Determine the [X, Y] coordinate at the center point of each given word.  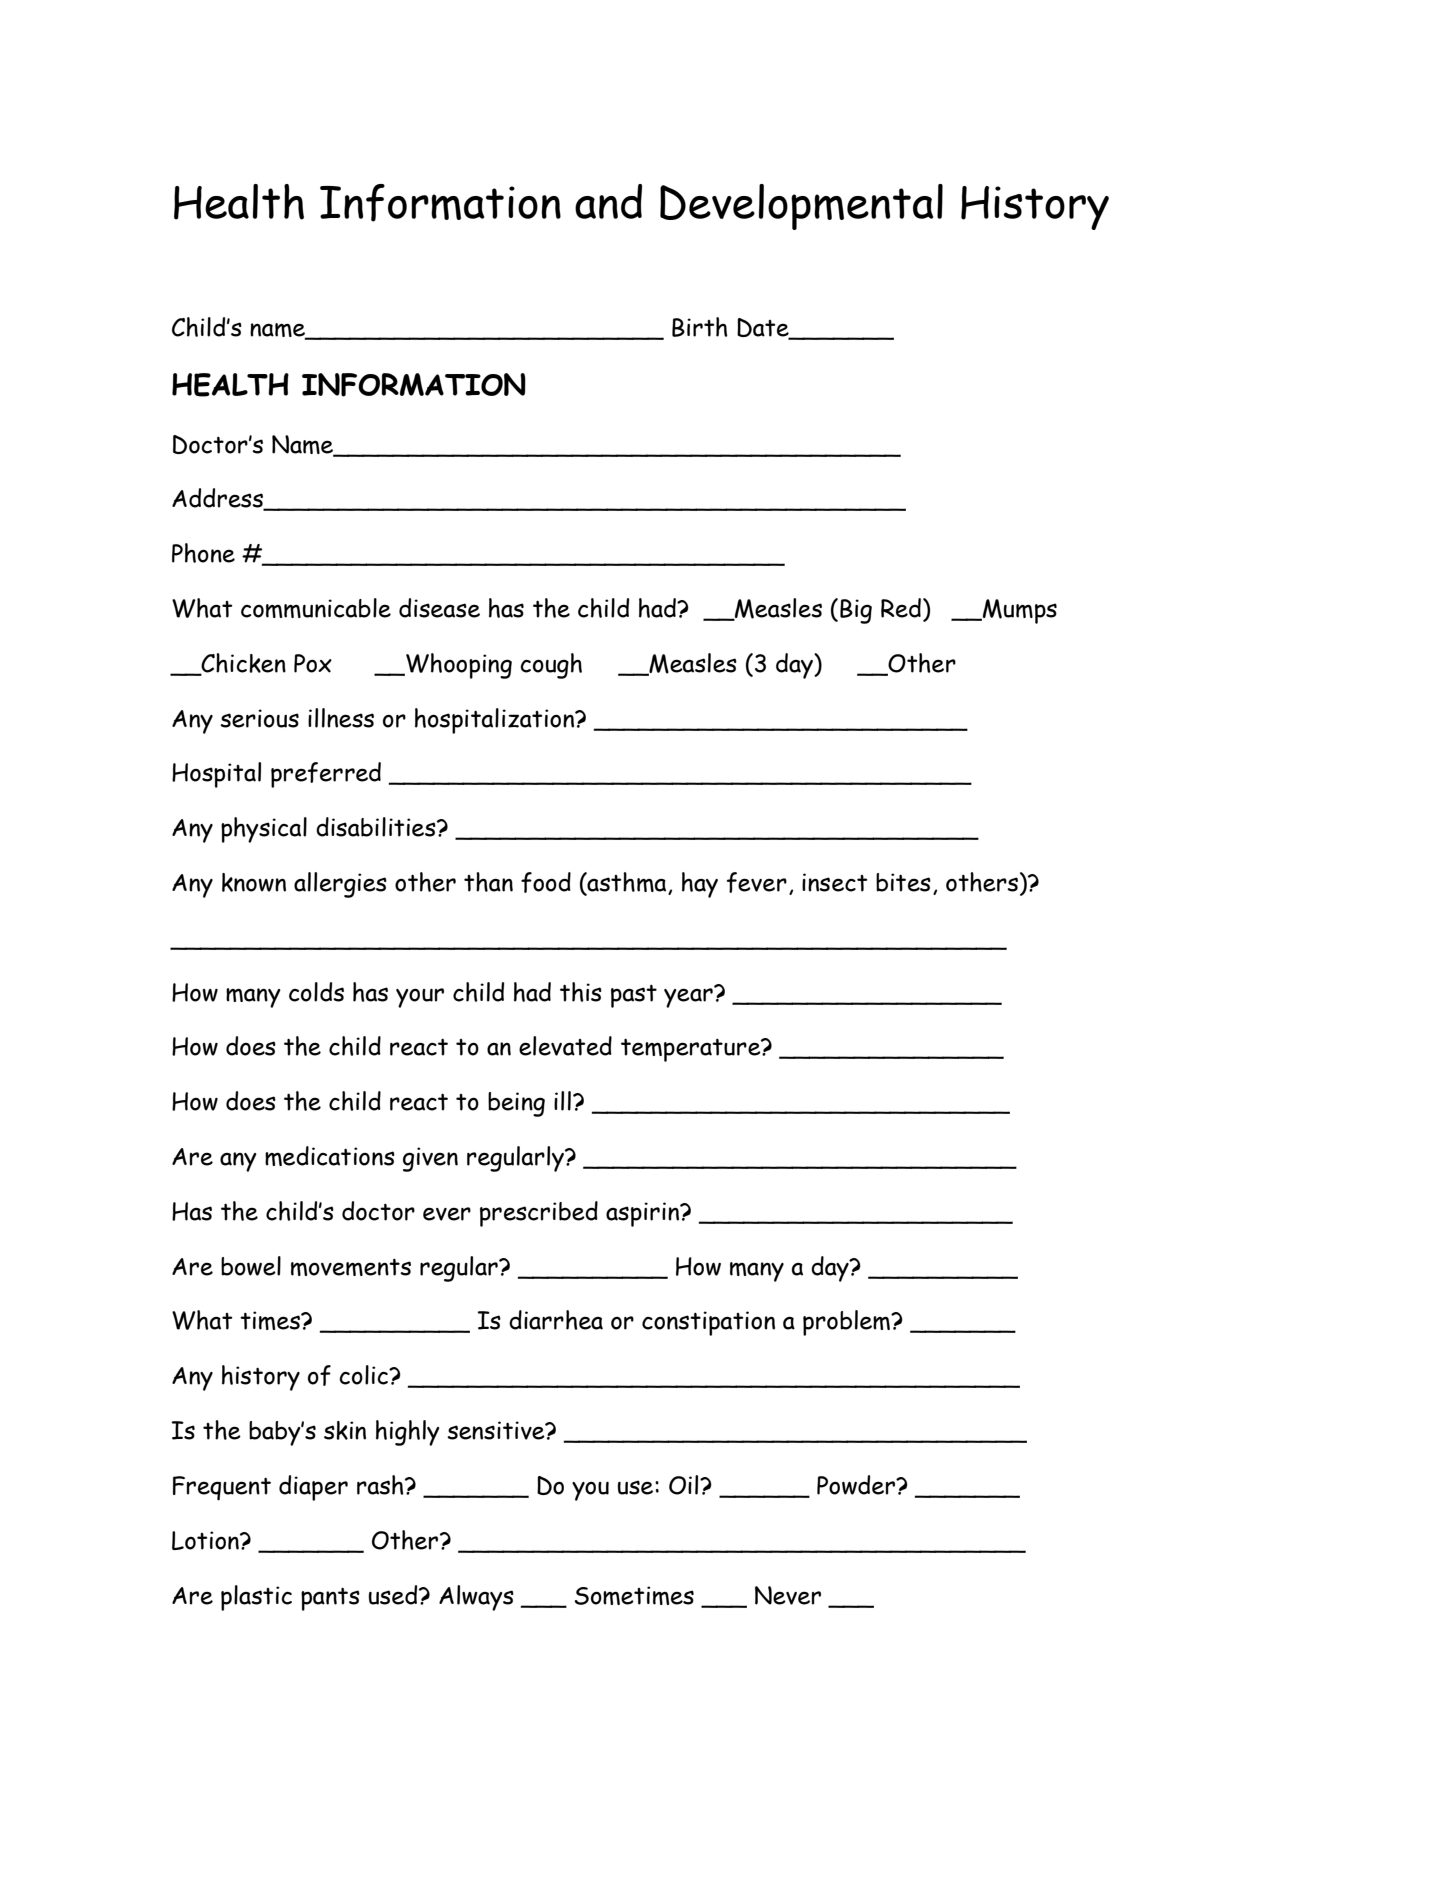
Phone [203, 553]
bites [903, 882]
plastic [256, 1598]
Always [476, 1598]
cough [551, 666]
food [546, 882]
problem [847, 1323]
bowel [251, 1266]
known [254, 882]
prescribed [539, 1214]
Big [856, 611]
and [608, 201]
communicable [316, 608]
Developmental [801, 207]
